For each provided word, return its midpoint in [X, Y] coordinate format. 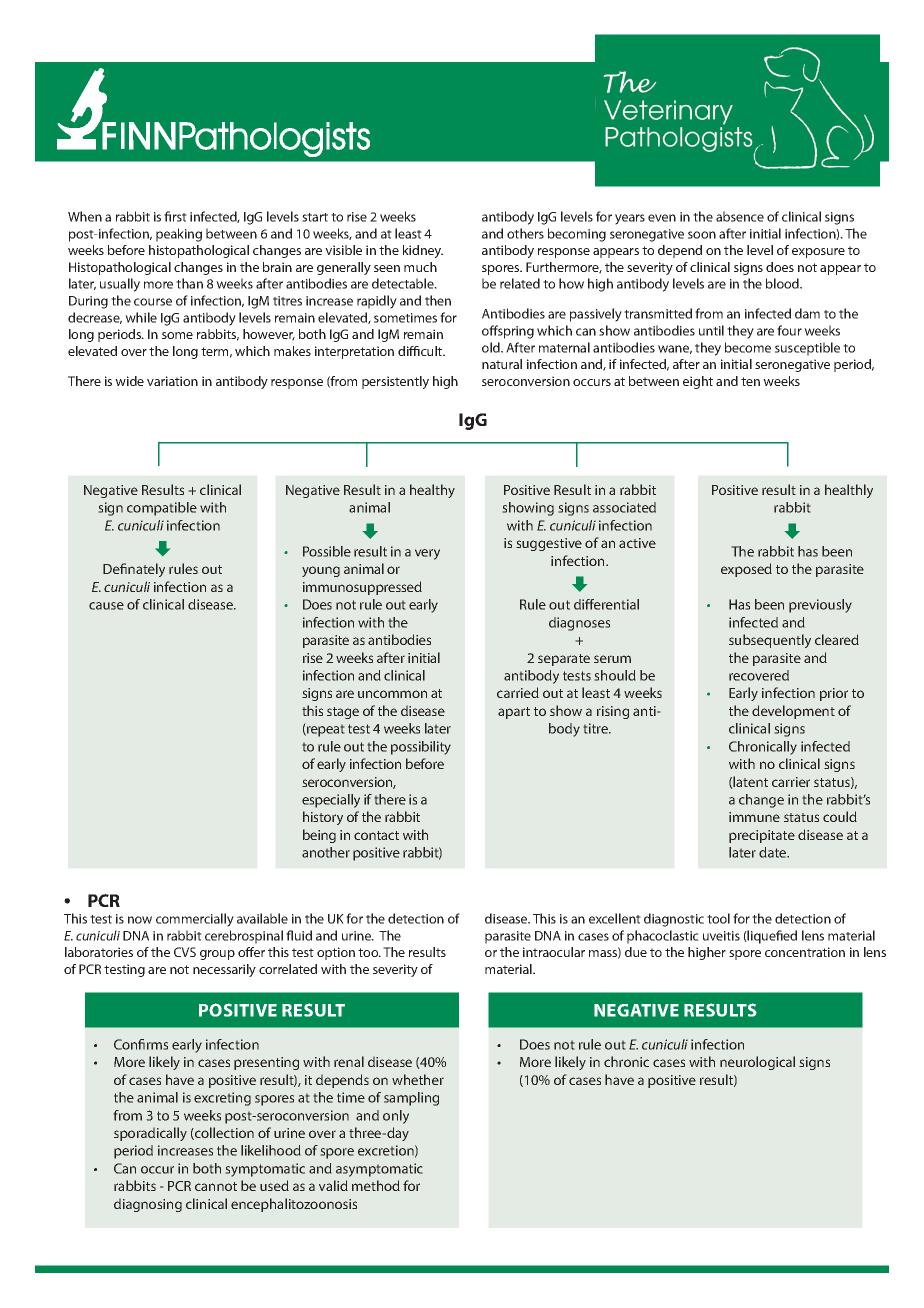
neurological [757, 1063]
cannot [216, 1186]
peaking [179, 235]
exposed [746, 570]
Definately [134, 570]
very [427, 554]
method [376, 1185]
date [774, 852]
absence [740, 216]
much [420, 267]
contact [376, 835]
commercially [195, 920]
